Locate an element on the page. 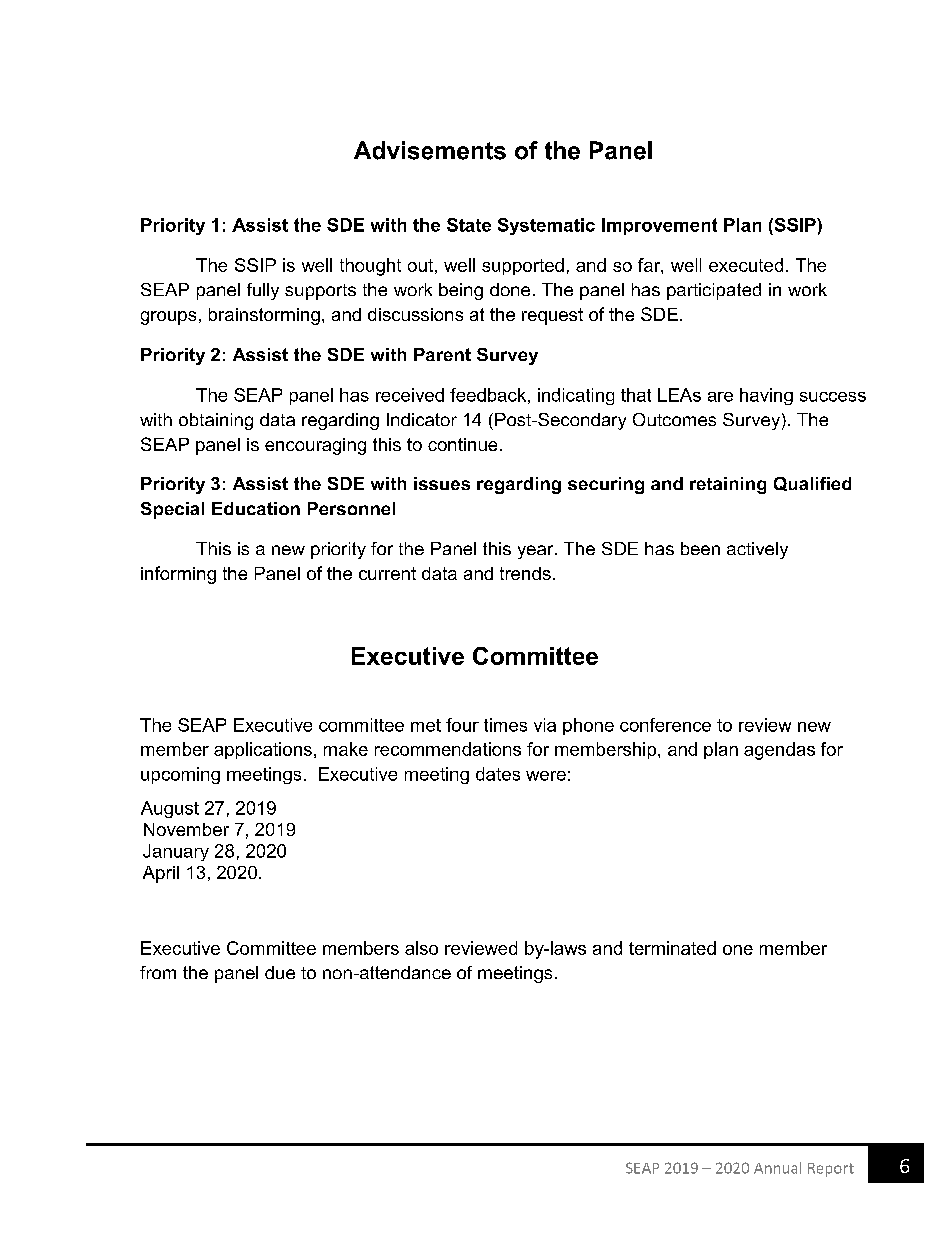  also is located at coordinates (421, 948).
